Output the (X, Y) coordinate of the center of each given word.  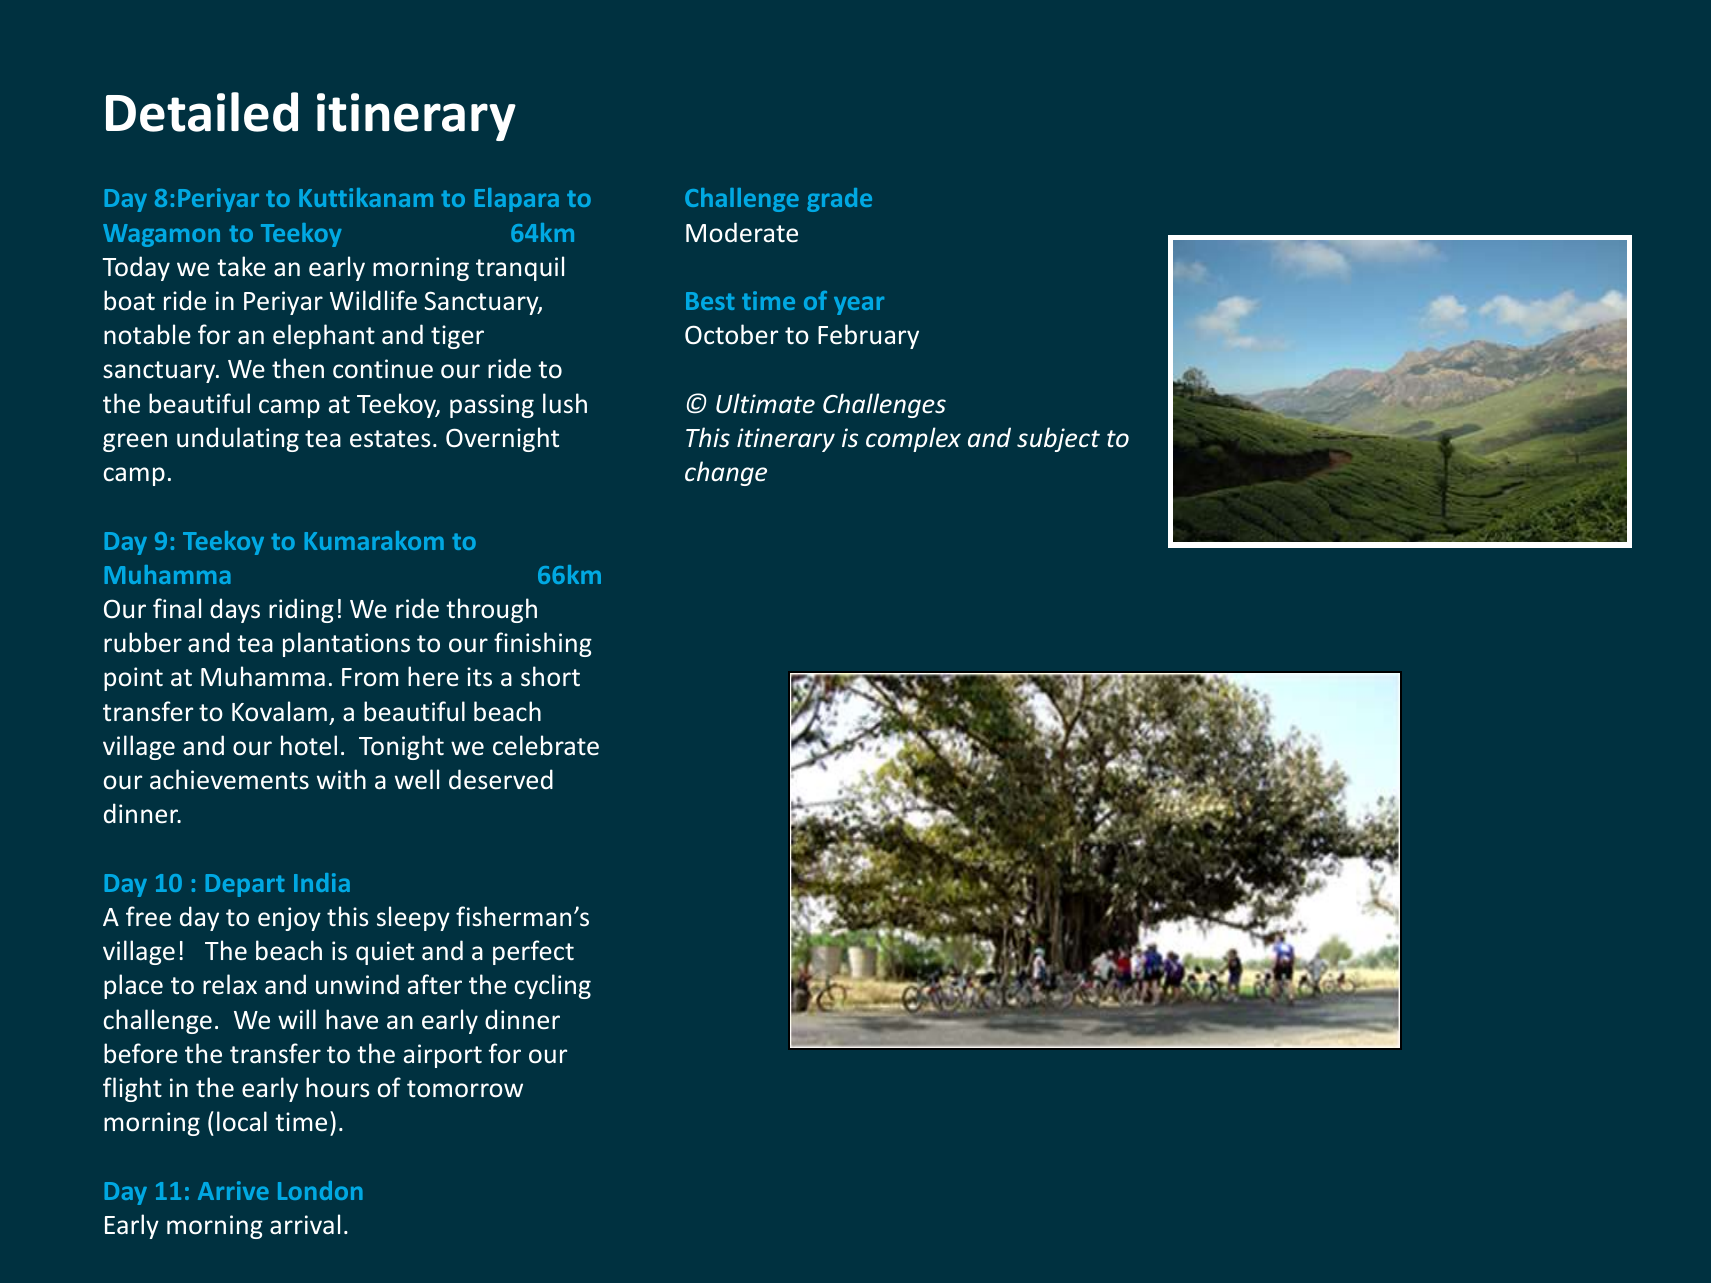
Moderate (742, 232)
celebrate (546, 745)
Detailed (202, 112)
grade (839, 200)
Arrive (233, 1190)
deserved (501, 779)
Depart (245, 885)
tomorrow (465, 1089)
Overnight (502, 439)
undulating (238, 439)
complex (913, 439)
